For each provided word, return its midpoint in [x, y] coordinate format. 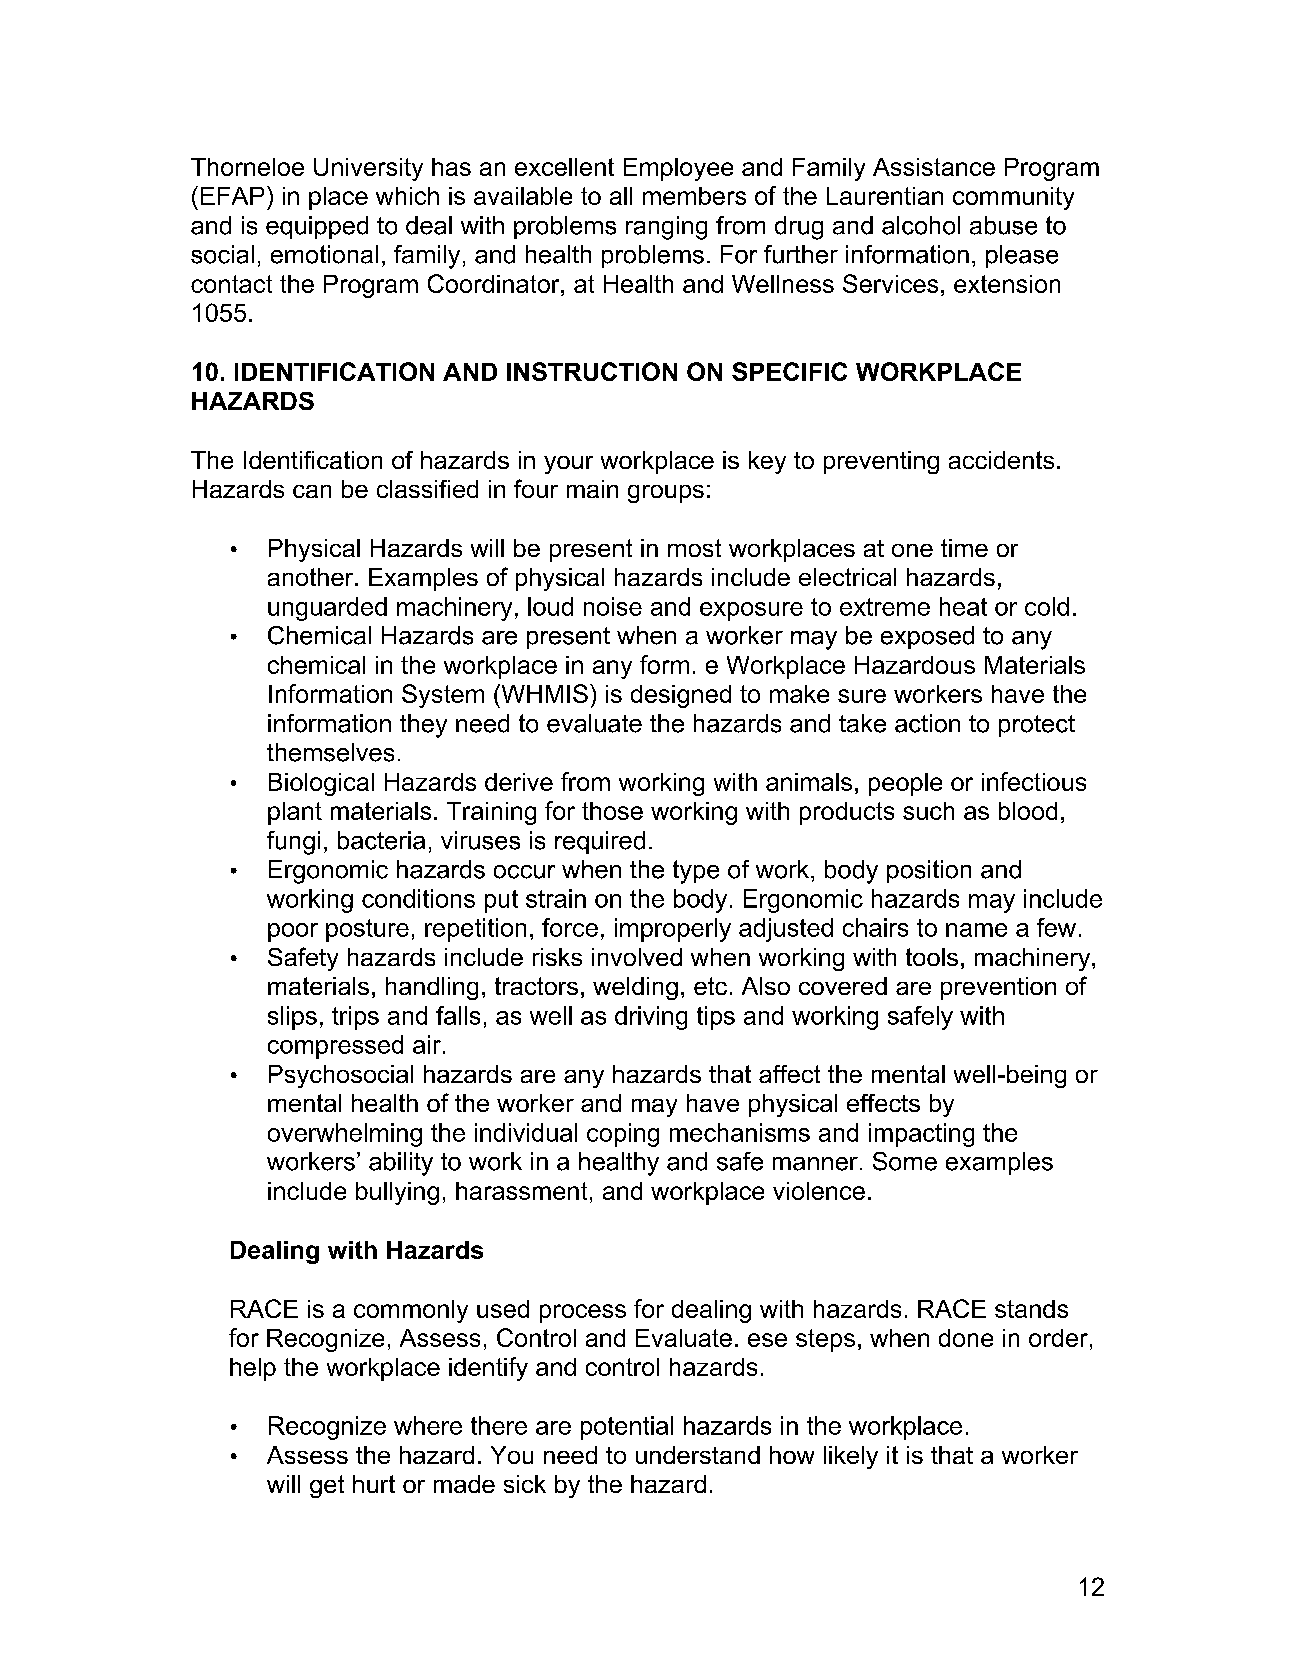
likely [851, 1457]
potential [627, 1428]
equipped [317, 227]
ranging [666, 228]
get [327, 1486]
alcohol [921, 225]
